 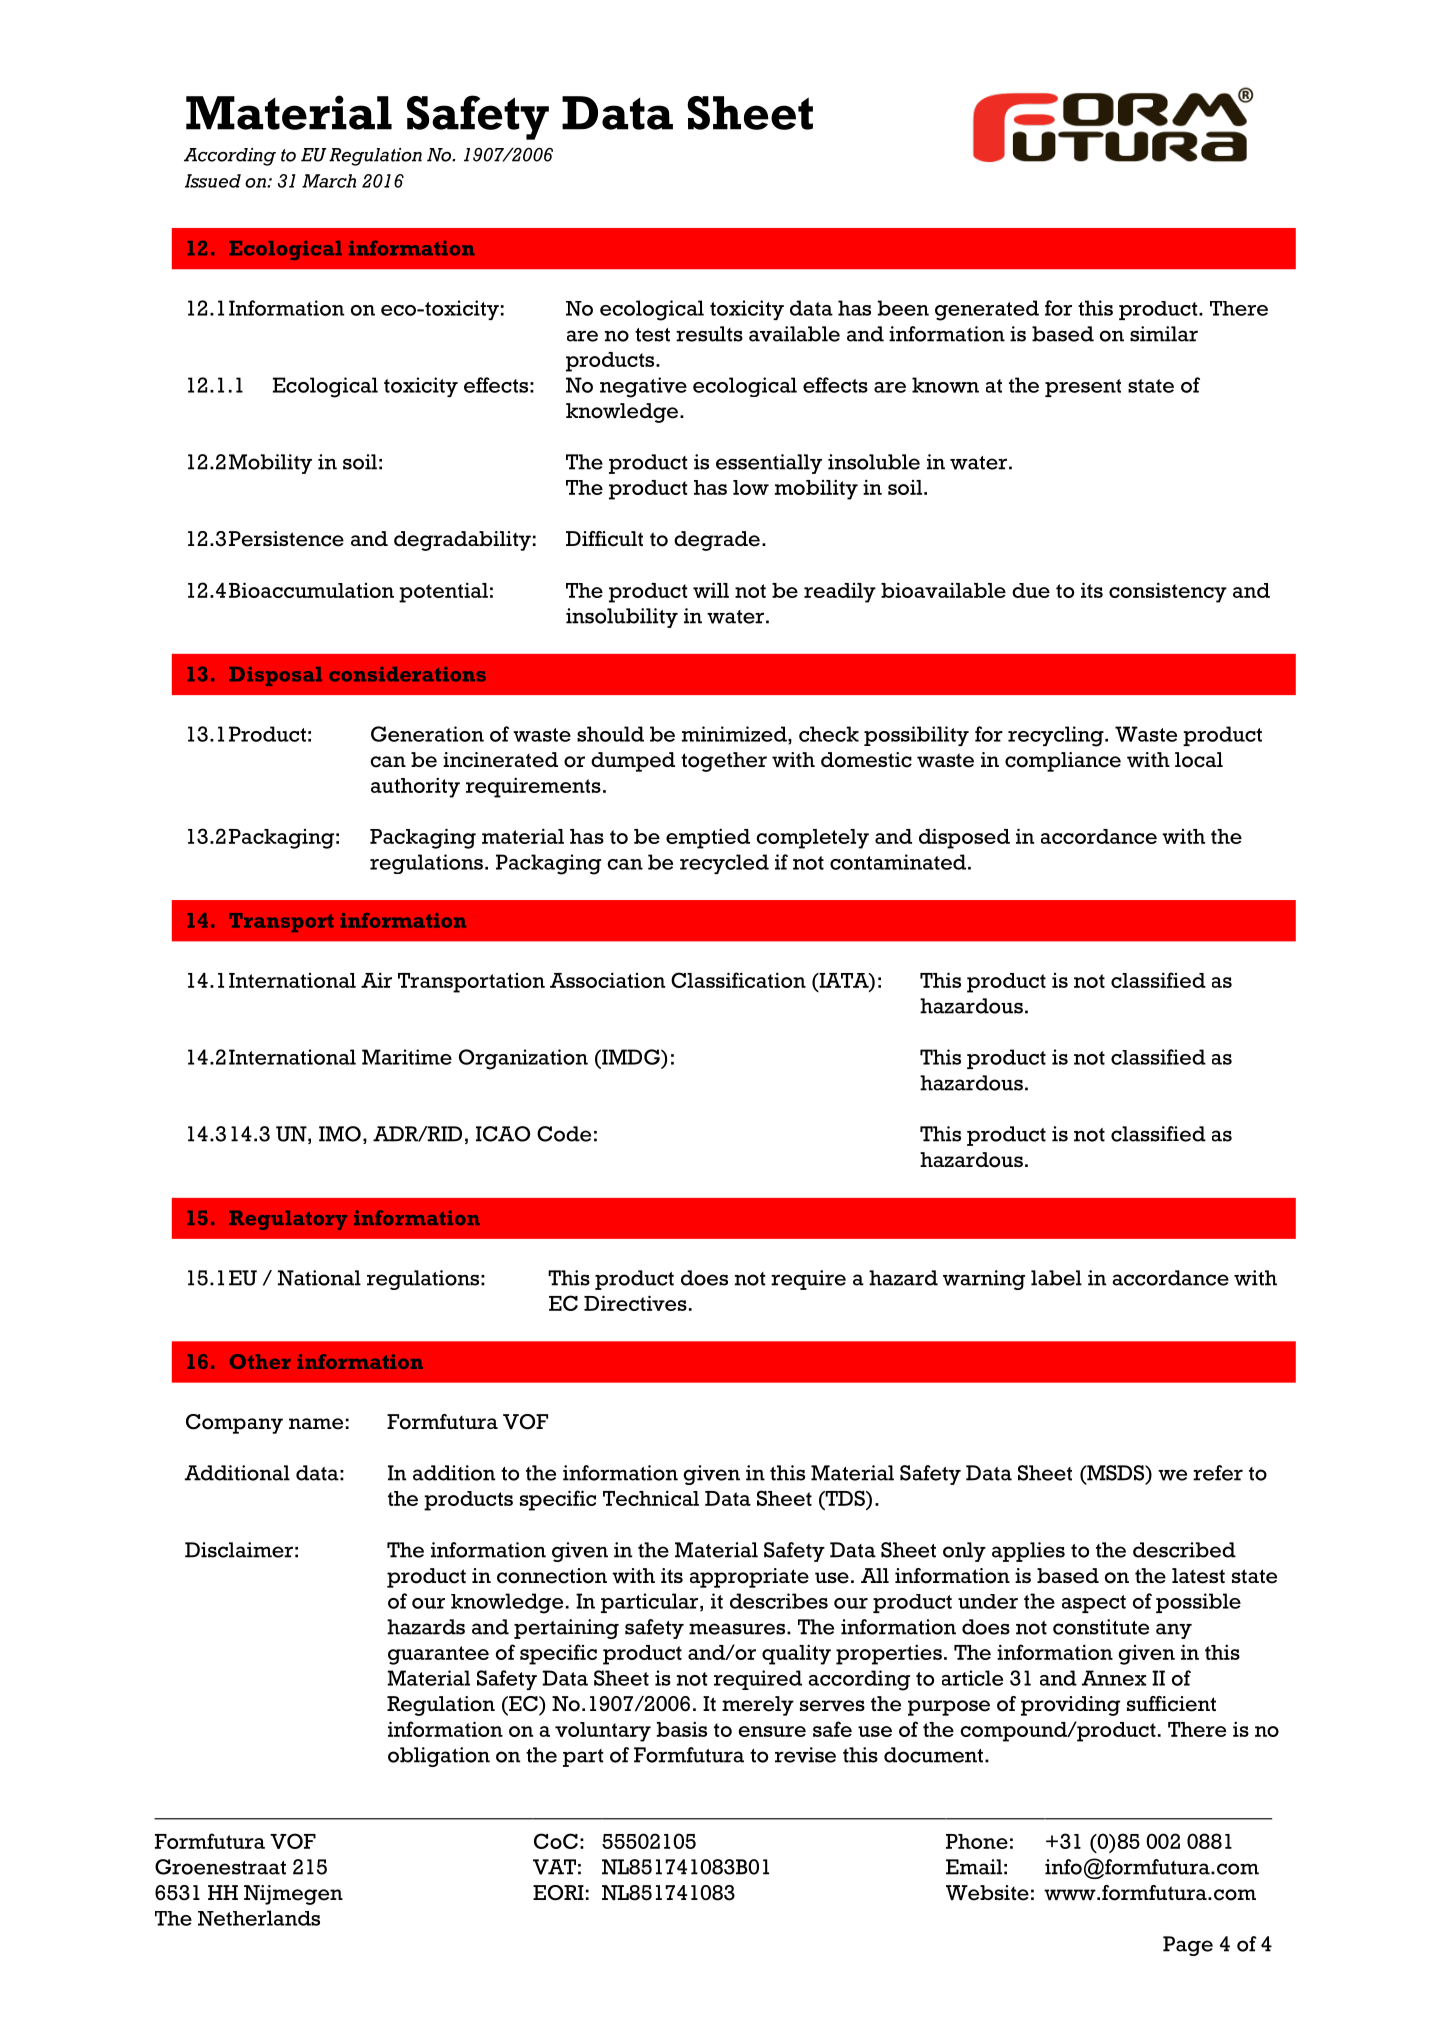 I want to click on Classification, so click(x=738, y=980).
